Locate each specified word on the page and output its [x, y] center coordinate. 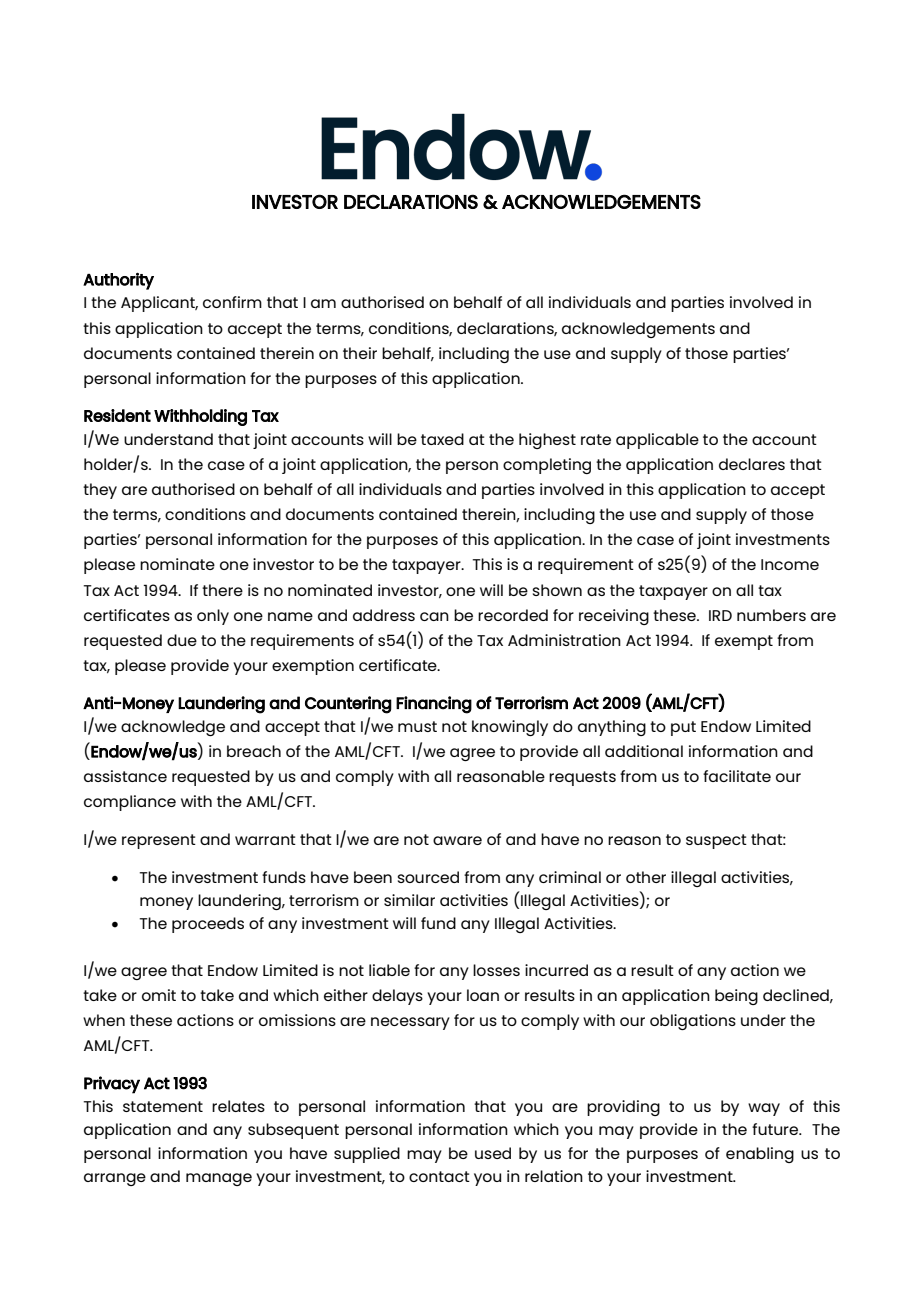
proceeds [208, 925]
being [736, 997]
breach [254, 751]
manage [219, 1179]
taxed [442, 439]
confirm [232, 302]
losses [496, 970]
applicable [657, 441]
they [100, 491]
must [417, 726]
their [360, 353]
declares [752, 464]
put [683, 728]
